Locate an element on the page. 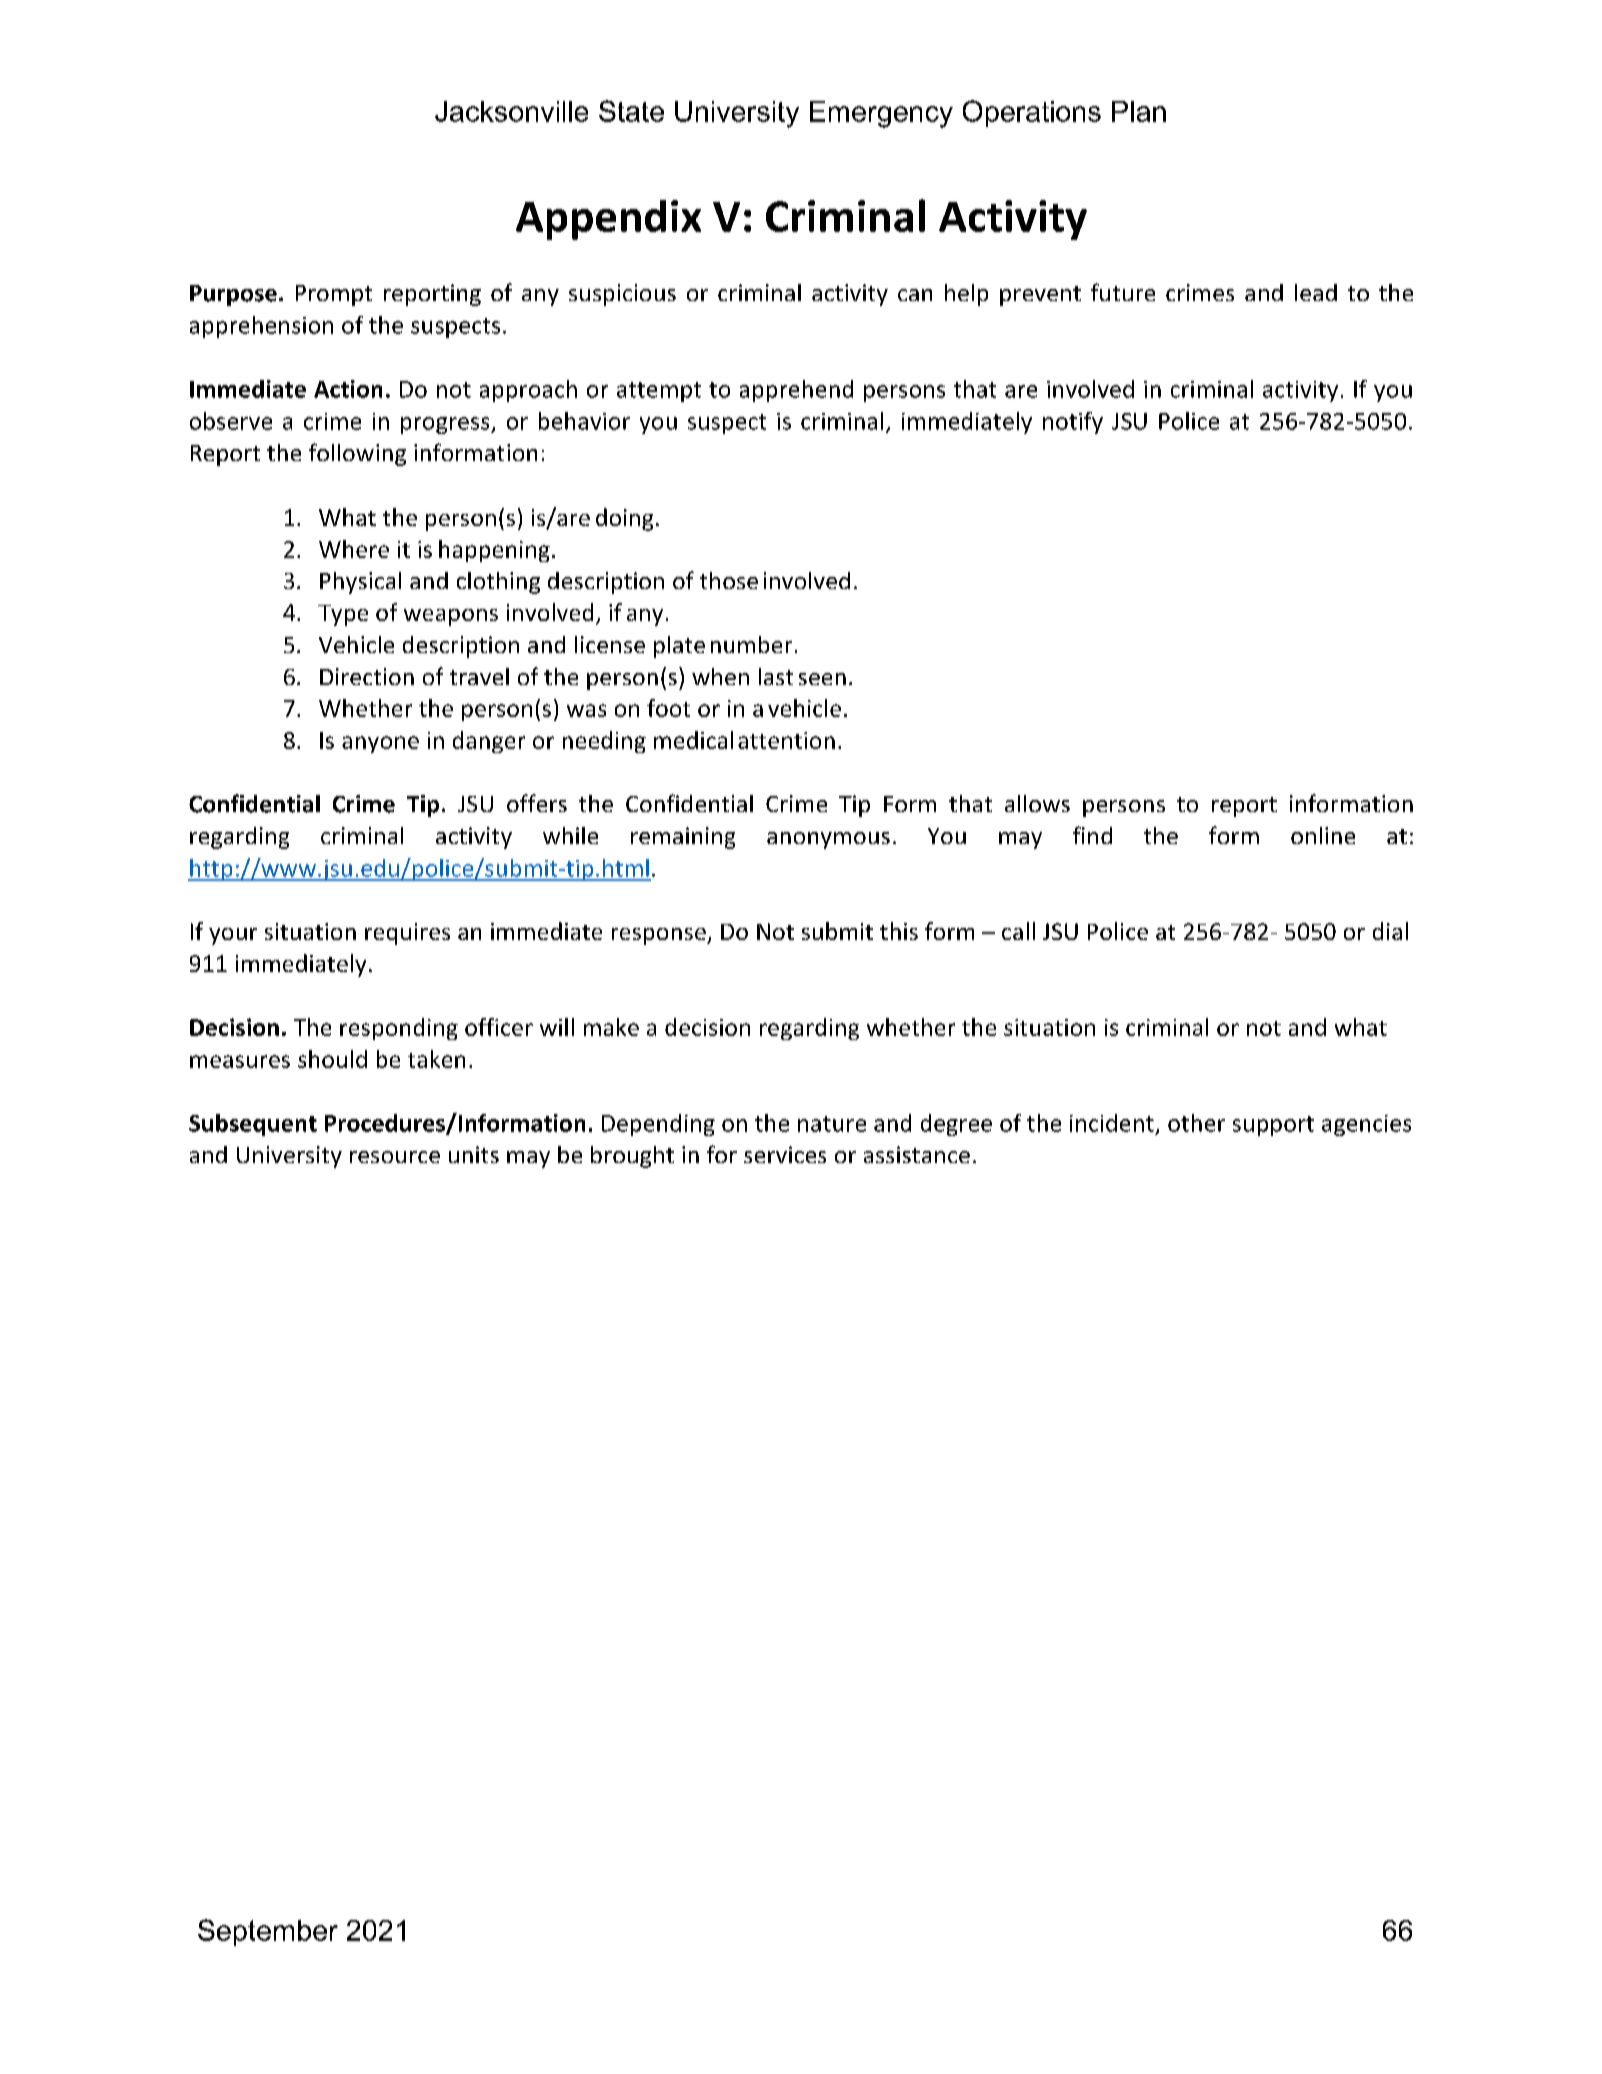 This document has width=1602, height=2074. Plan is located at coordinates (1139, 111).
